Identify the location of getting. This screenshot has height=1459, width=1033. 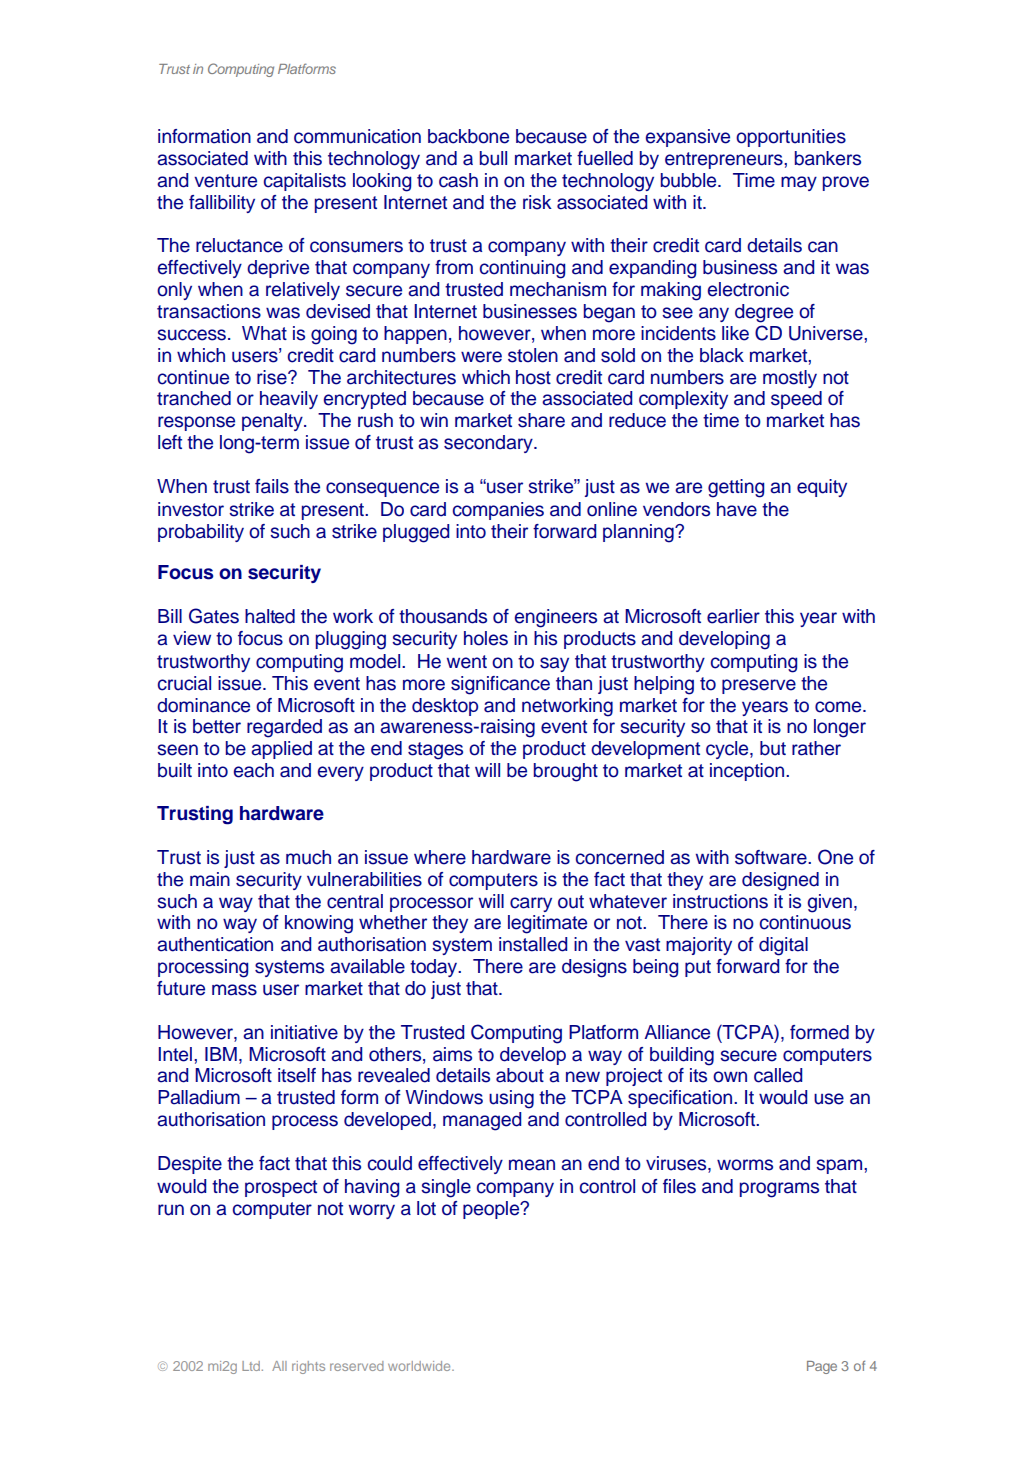
(736, 488).
